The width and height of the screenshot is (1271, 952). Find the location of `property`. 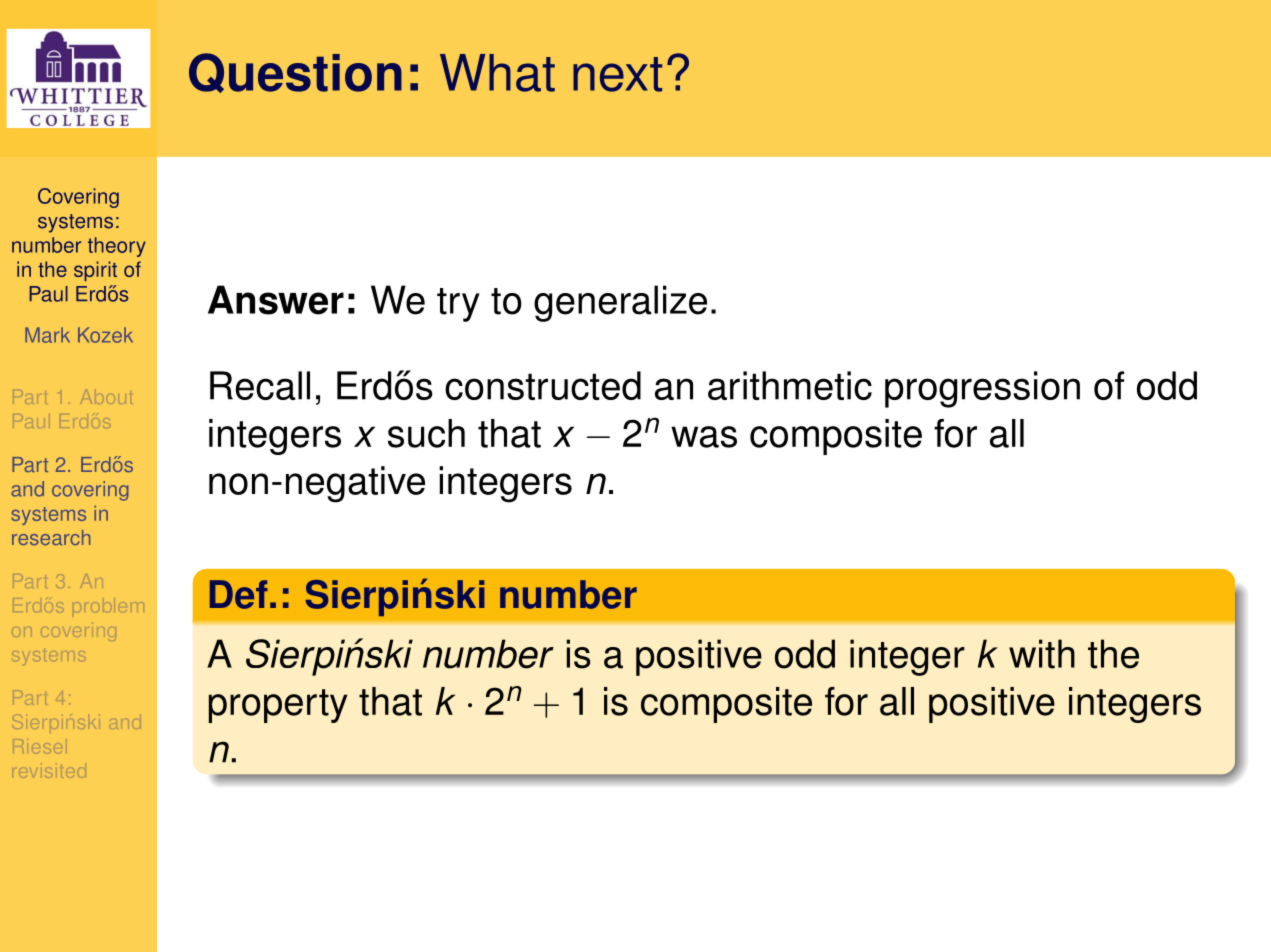

property is located at coordinates (278, 706).
